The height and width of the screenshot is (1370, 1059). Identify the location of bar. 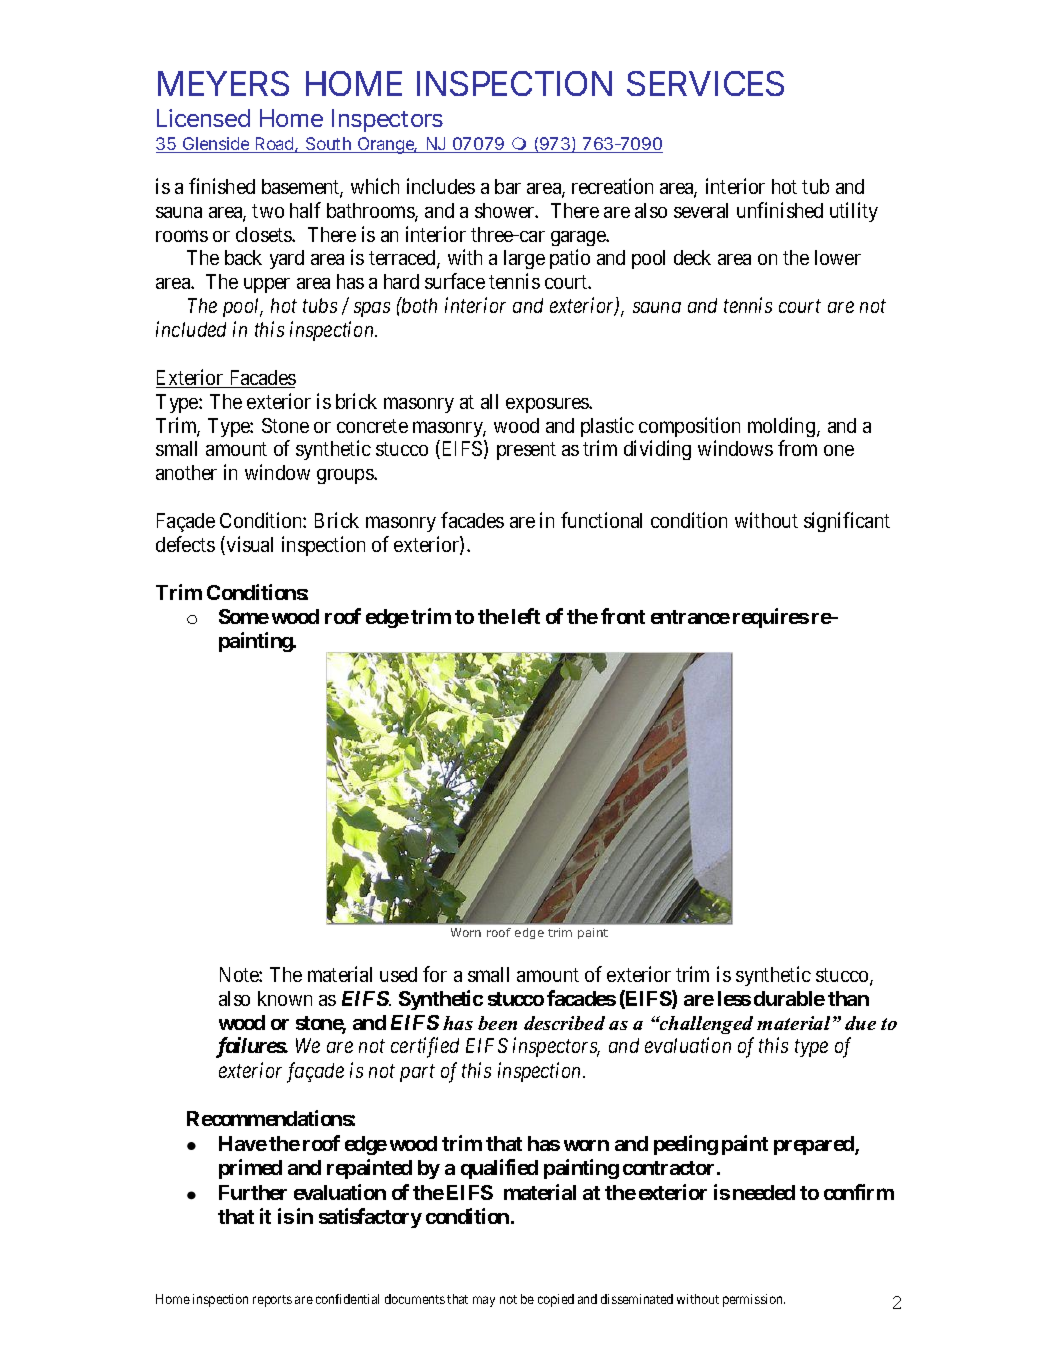
(508, 186).
